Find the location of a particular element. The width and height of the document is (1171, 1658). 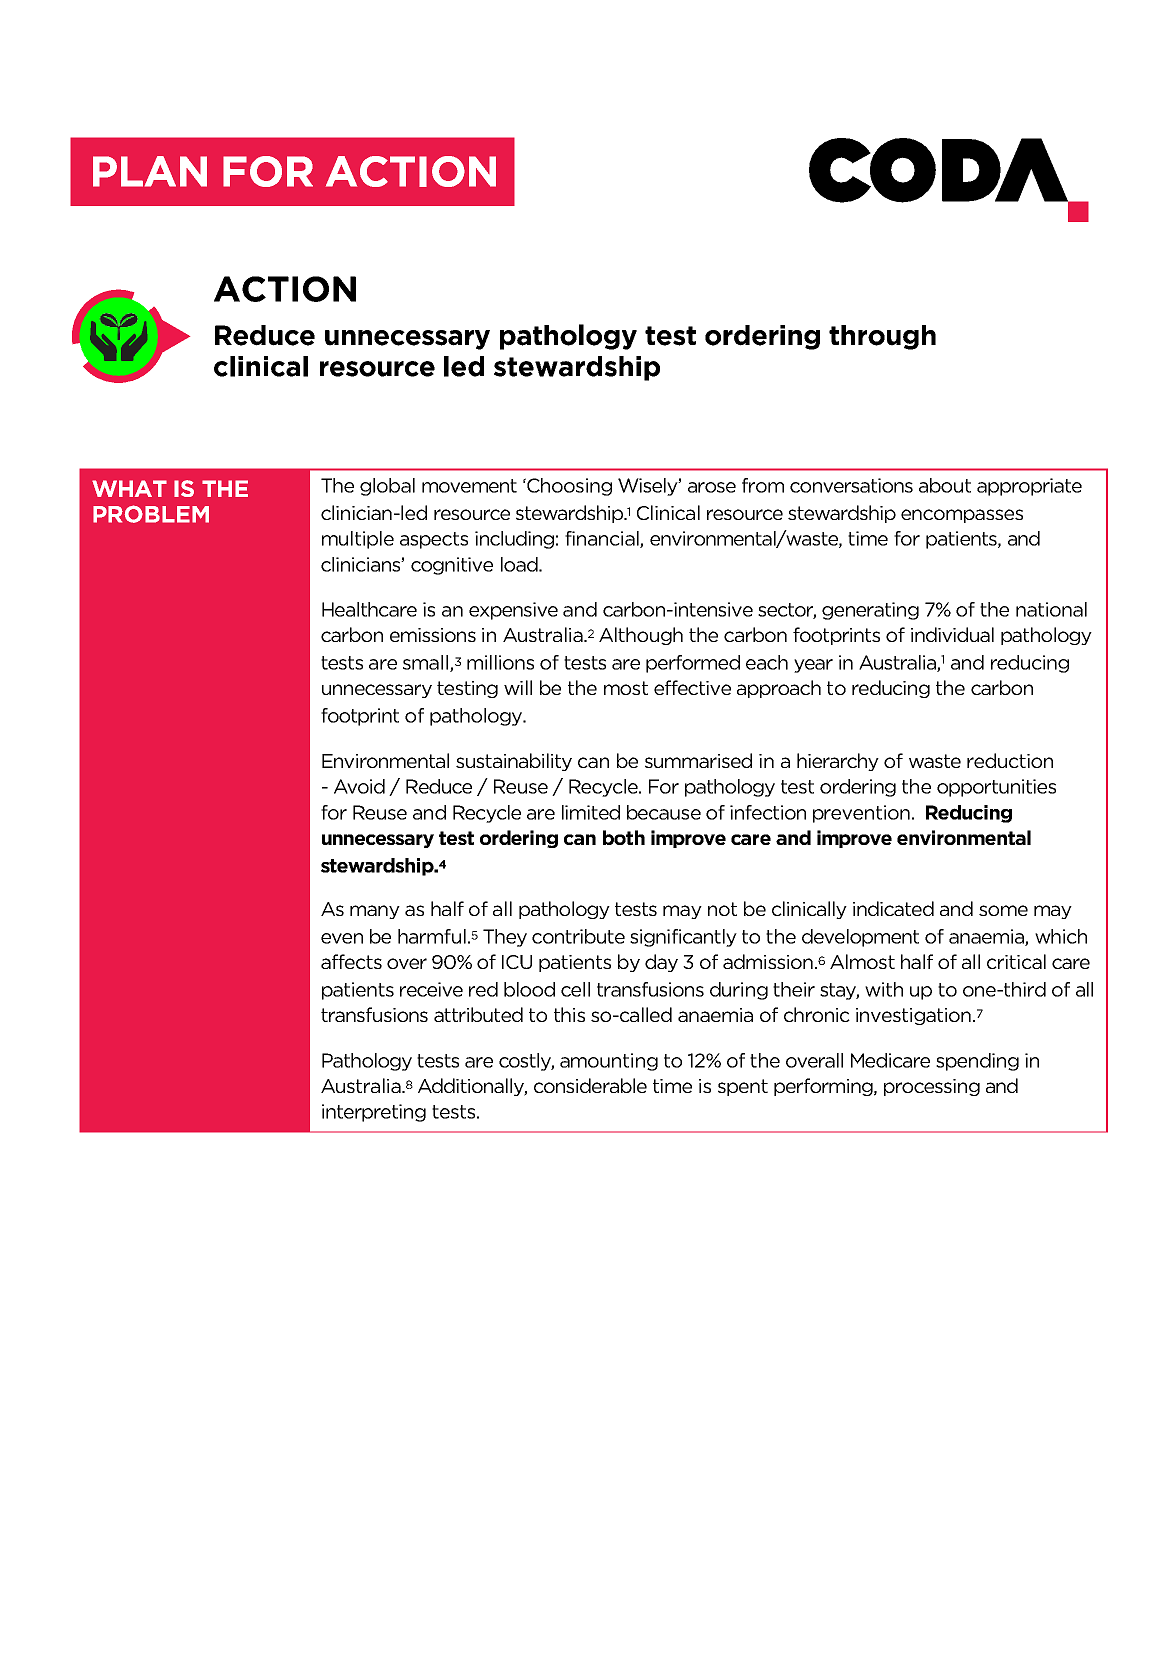

emissions is located at coordinates (433, 635).
